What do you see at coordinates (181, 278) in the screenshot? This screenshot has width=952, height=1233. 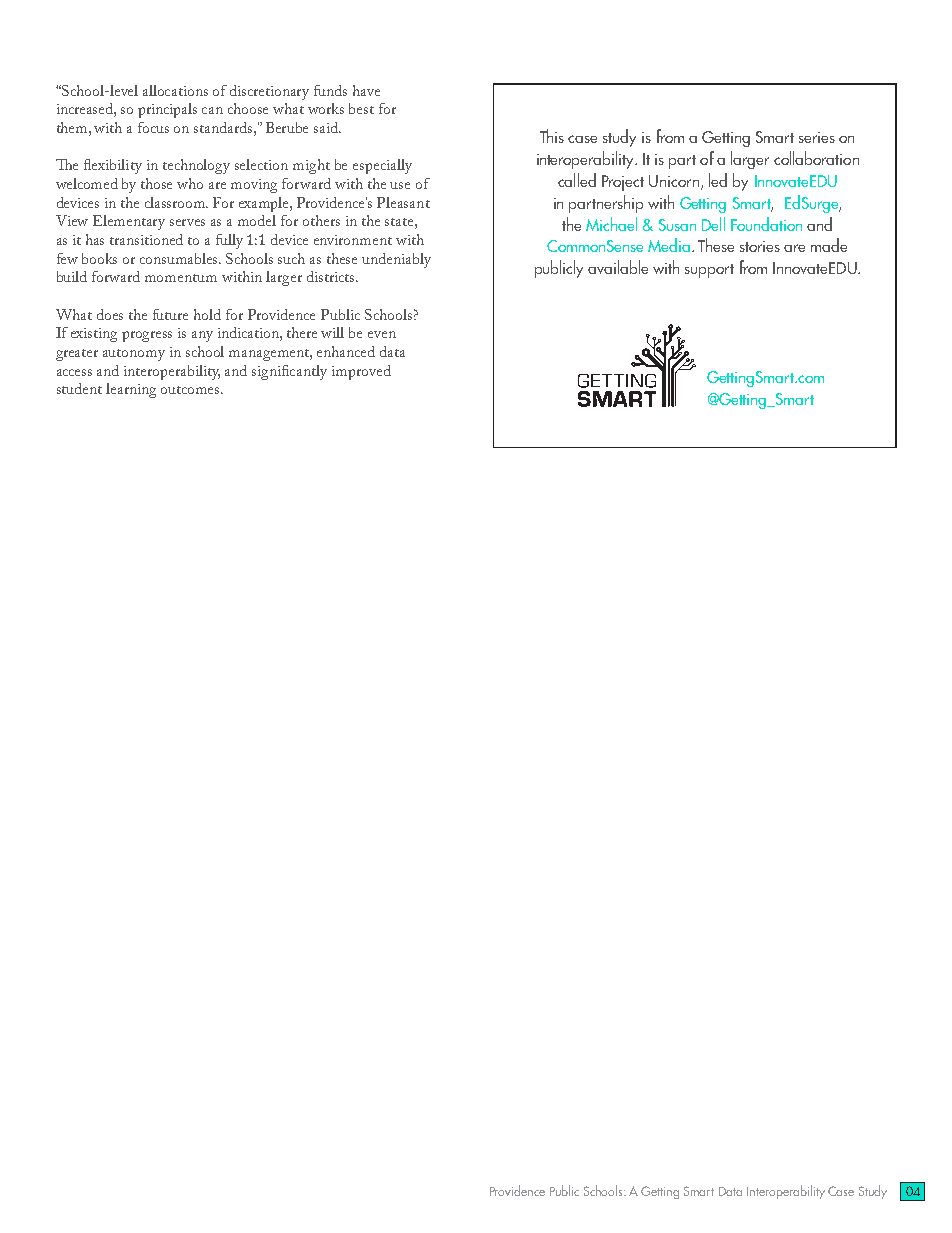 I see `momentum` at bounding box center [181, 278].
